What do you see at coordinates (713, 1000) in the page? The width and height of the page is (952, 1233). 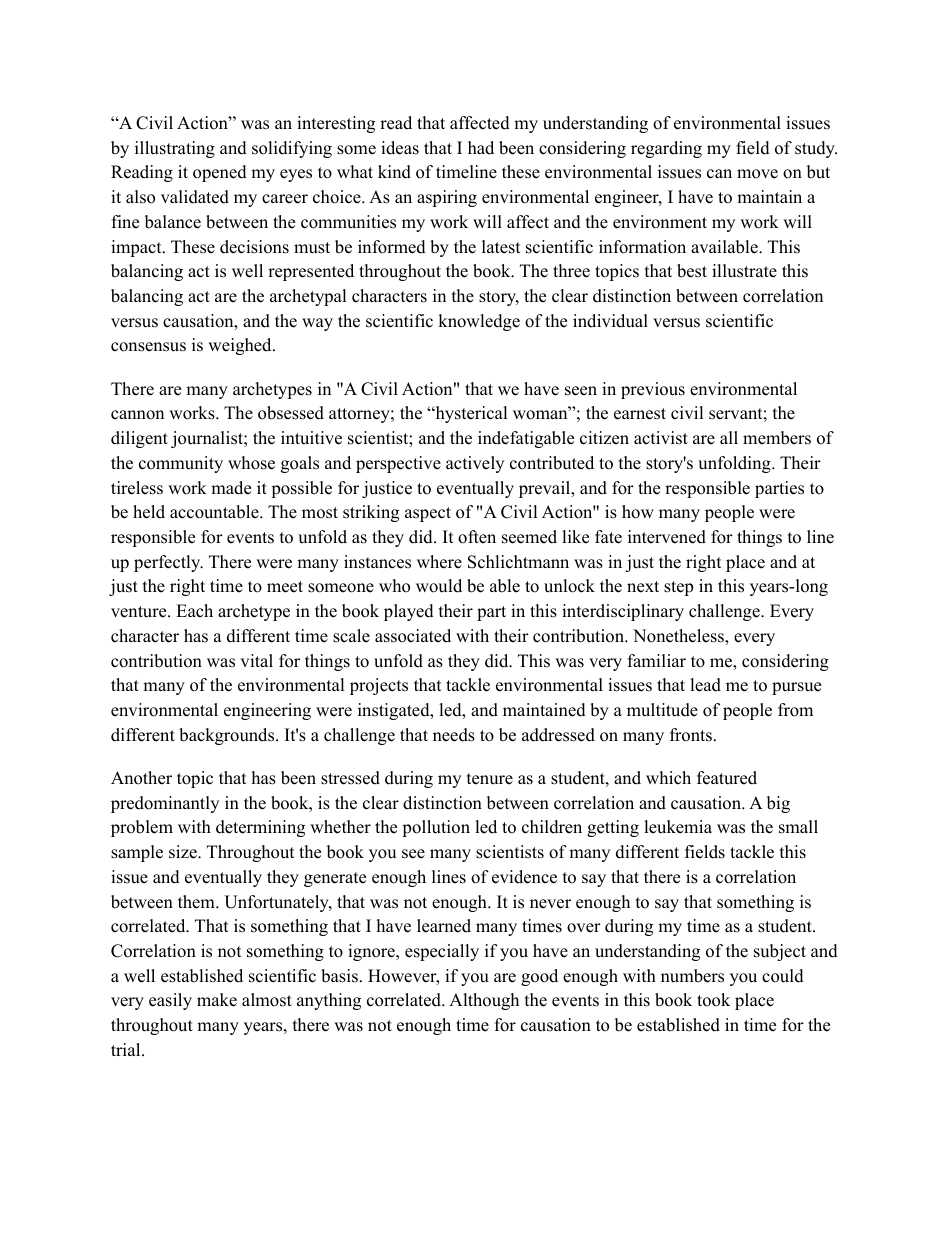 I see `took` at bounding box center [713, 1000].
